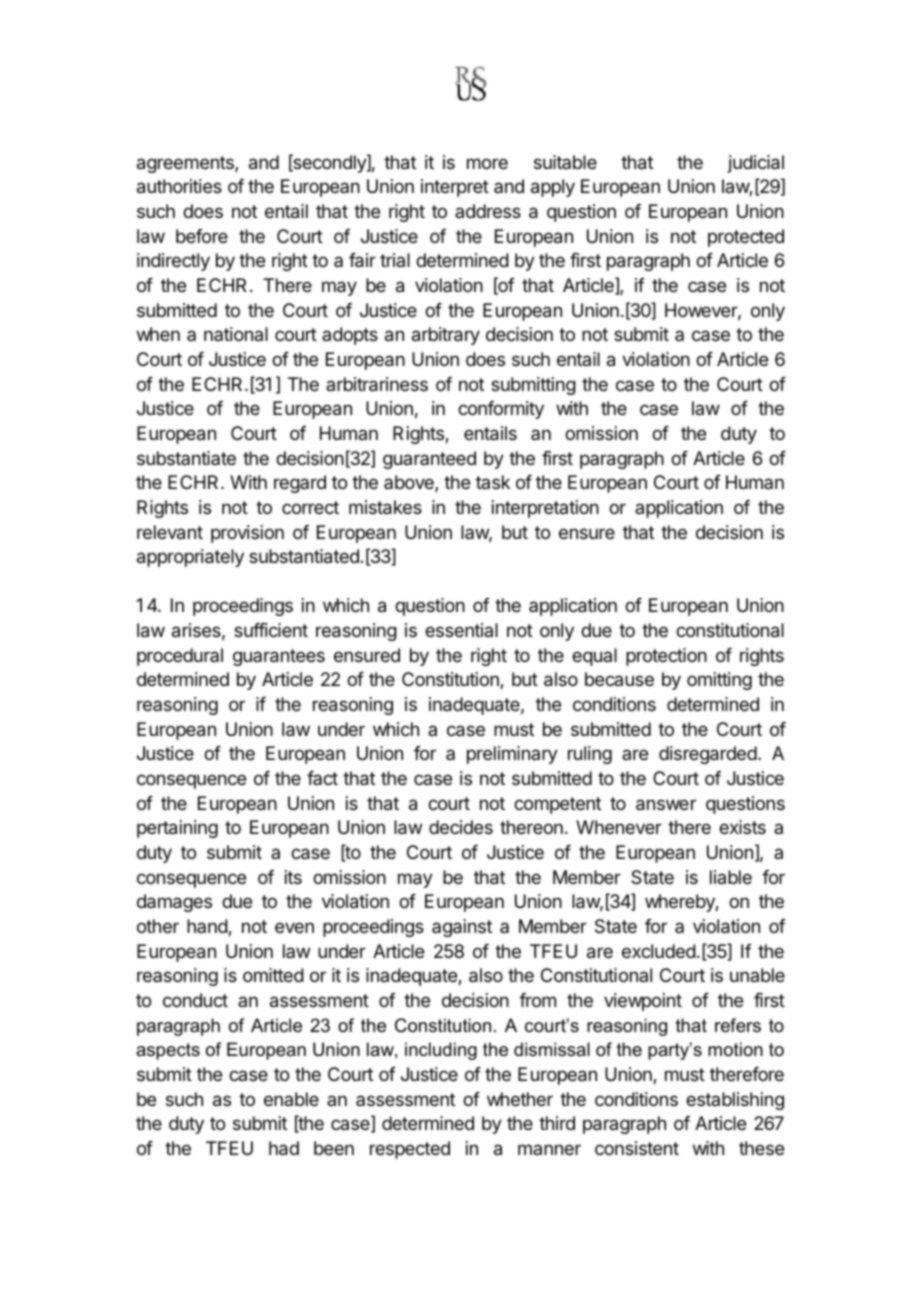 This image has height=1308, width=924. Describe the element at coordinates (179, 186) in the image. I see `authorities` at that location.
